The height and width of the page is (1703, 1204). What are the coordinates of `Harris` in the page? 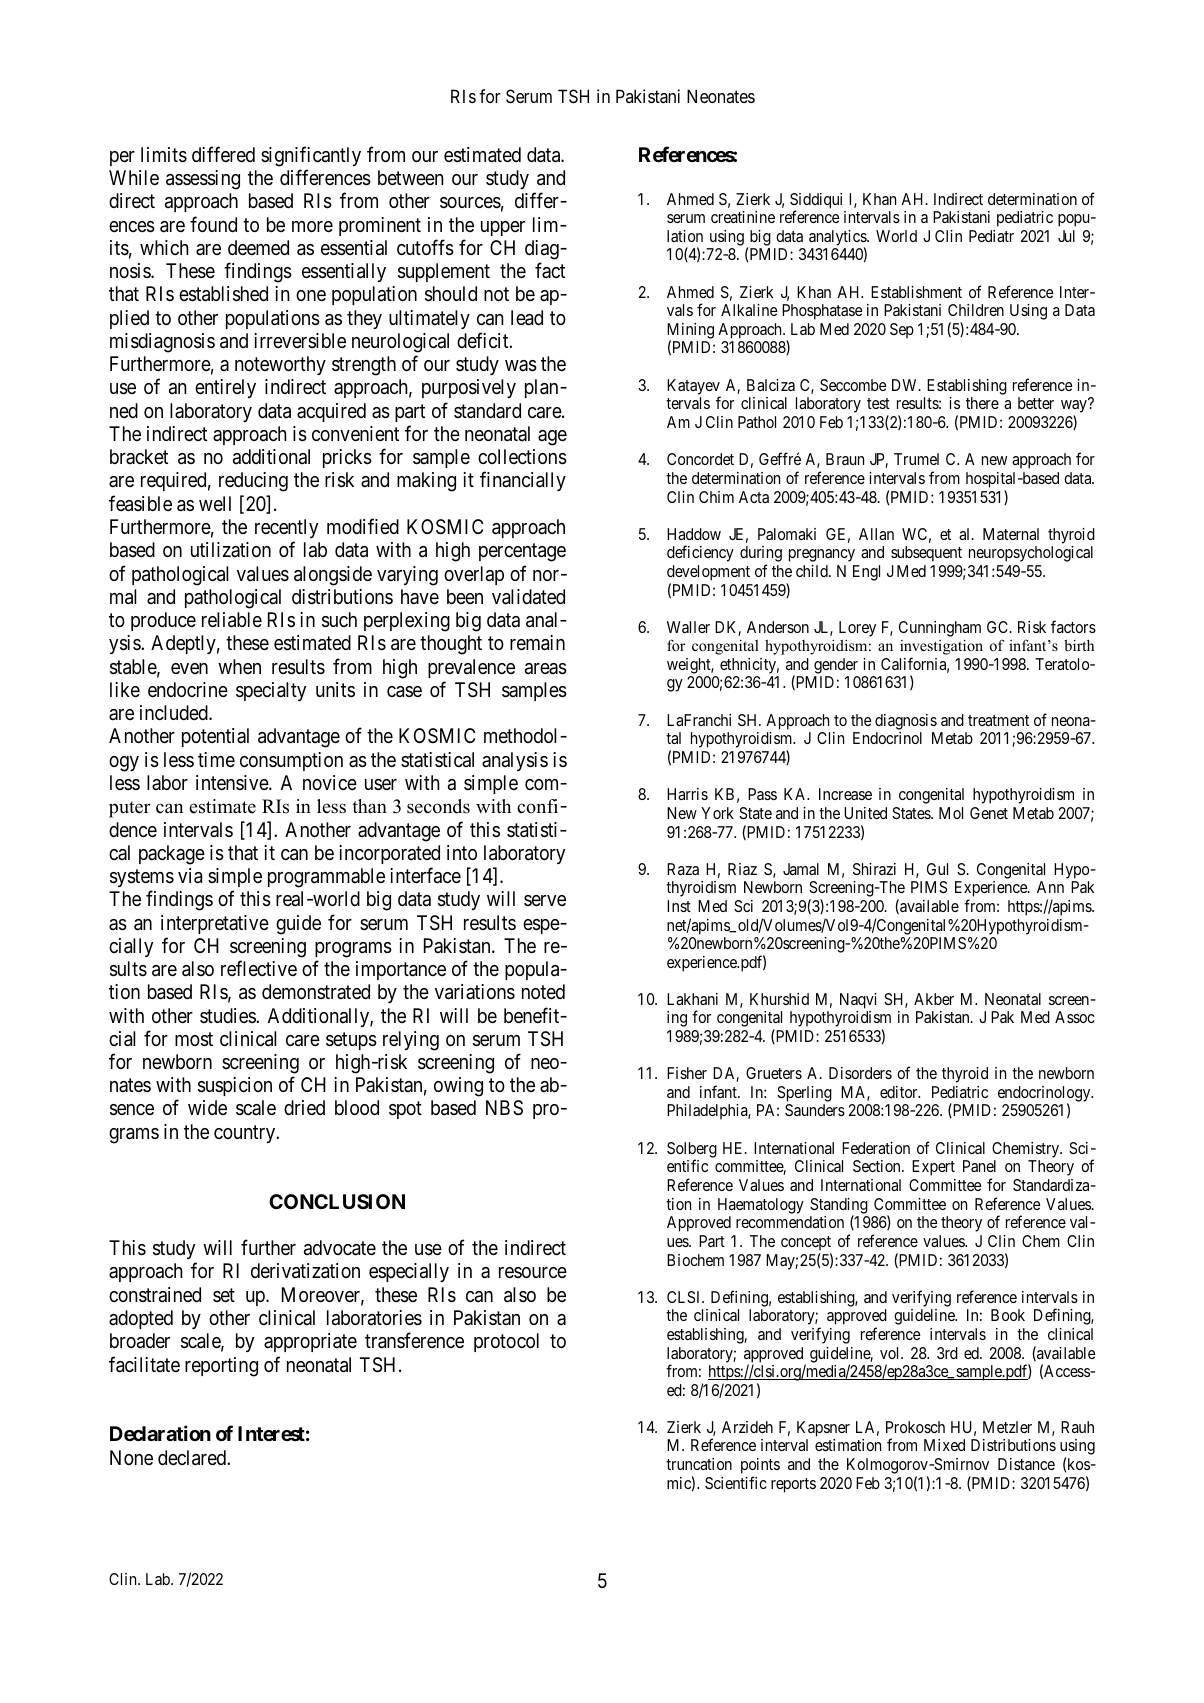 It's located at (687, 794).
